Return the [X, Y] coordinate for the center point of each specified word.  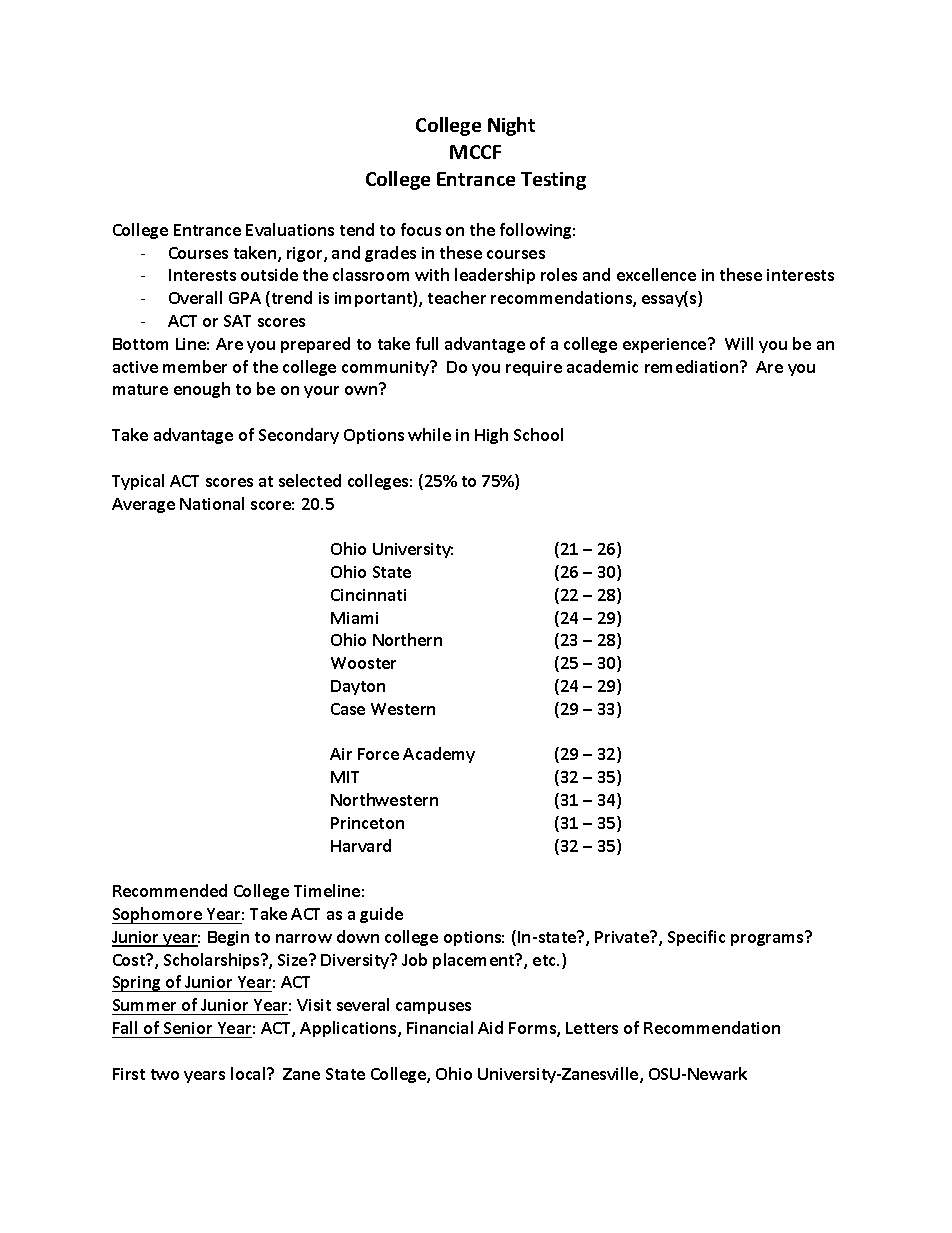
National [212, 503]
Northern [407, 639]
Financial [440, 1027]
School [538, 434]
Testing [553, 181]
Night [511, 126]
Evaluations [290, 229]
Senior [188, 1028]
